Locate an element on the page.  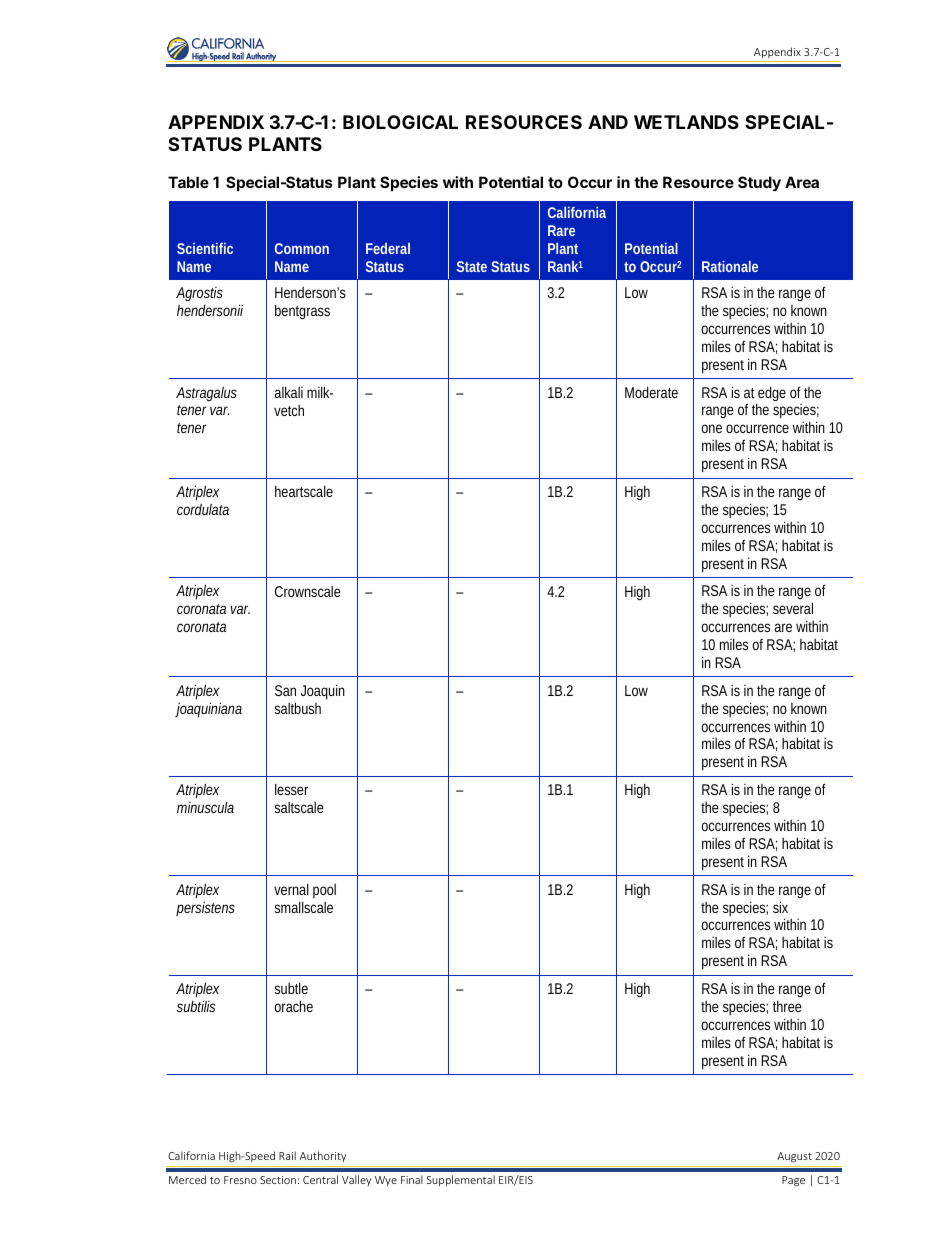
Rail is located at coordinates (287, 1155).
